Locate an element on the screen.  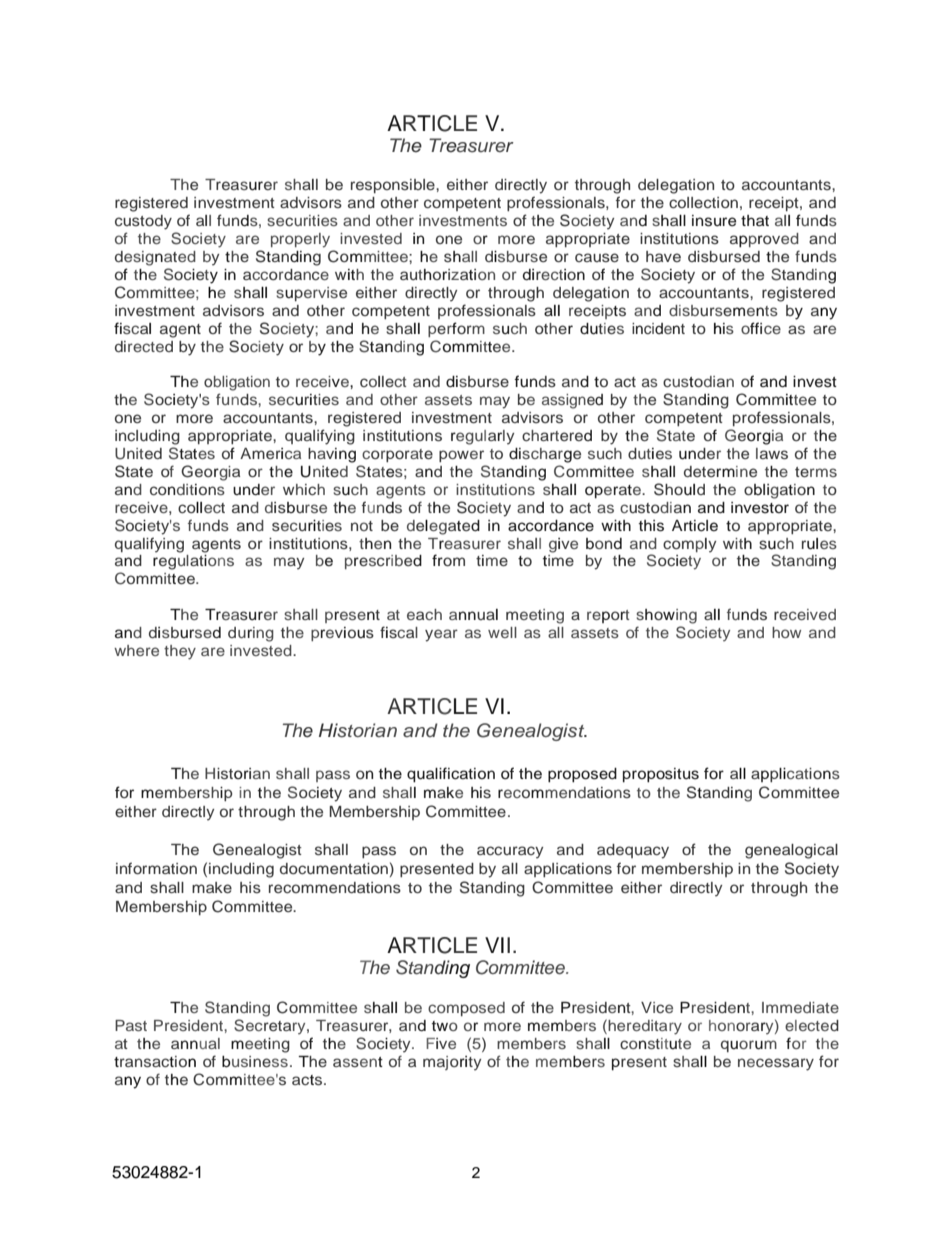
majority is located at coordinates (452, 1063).
